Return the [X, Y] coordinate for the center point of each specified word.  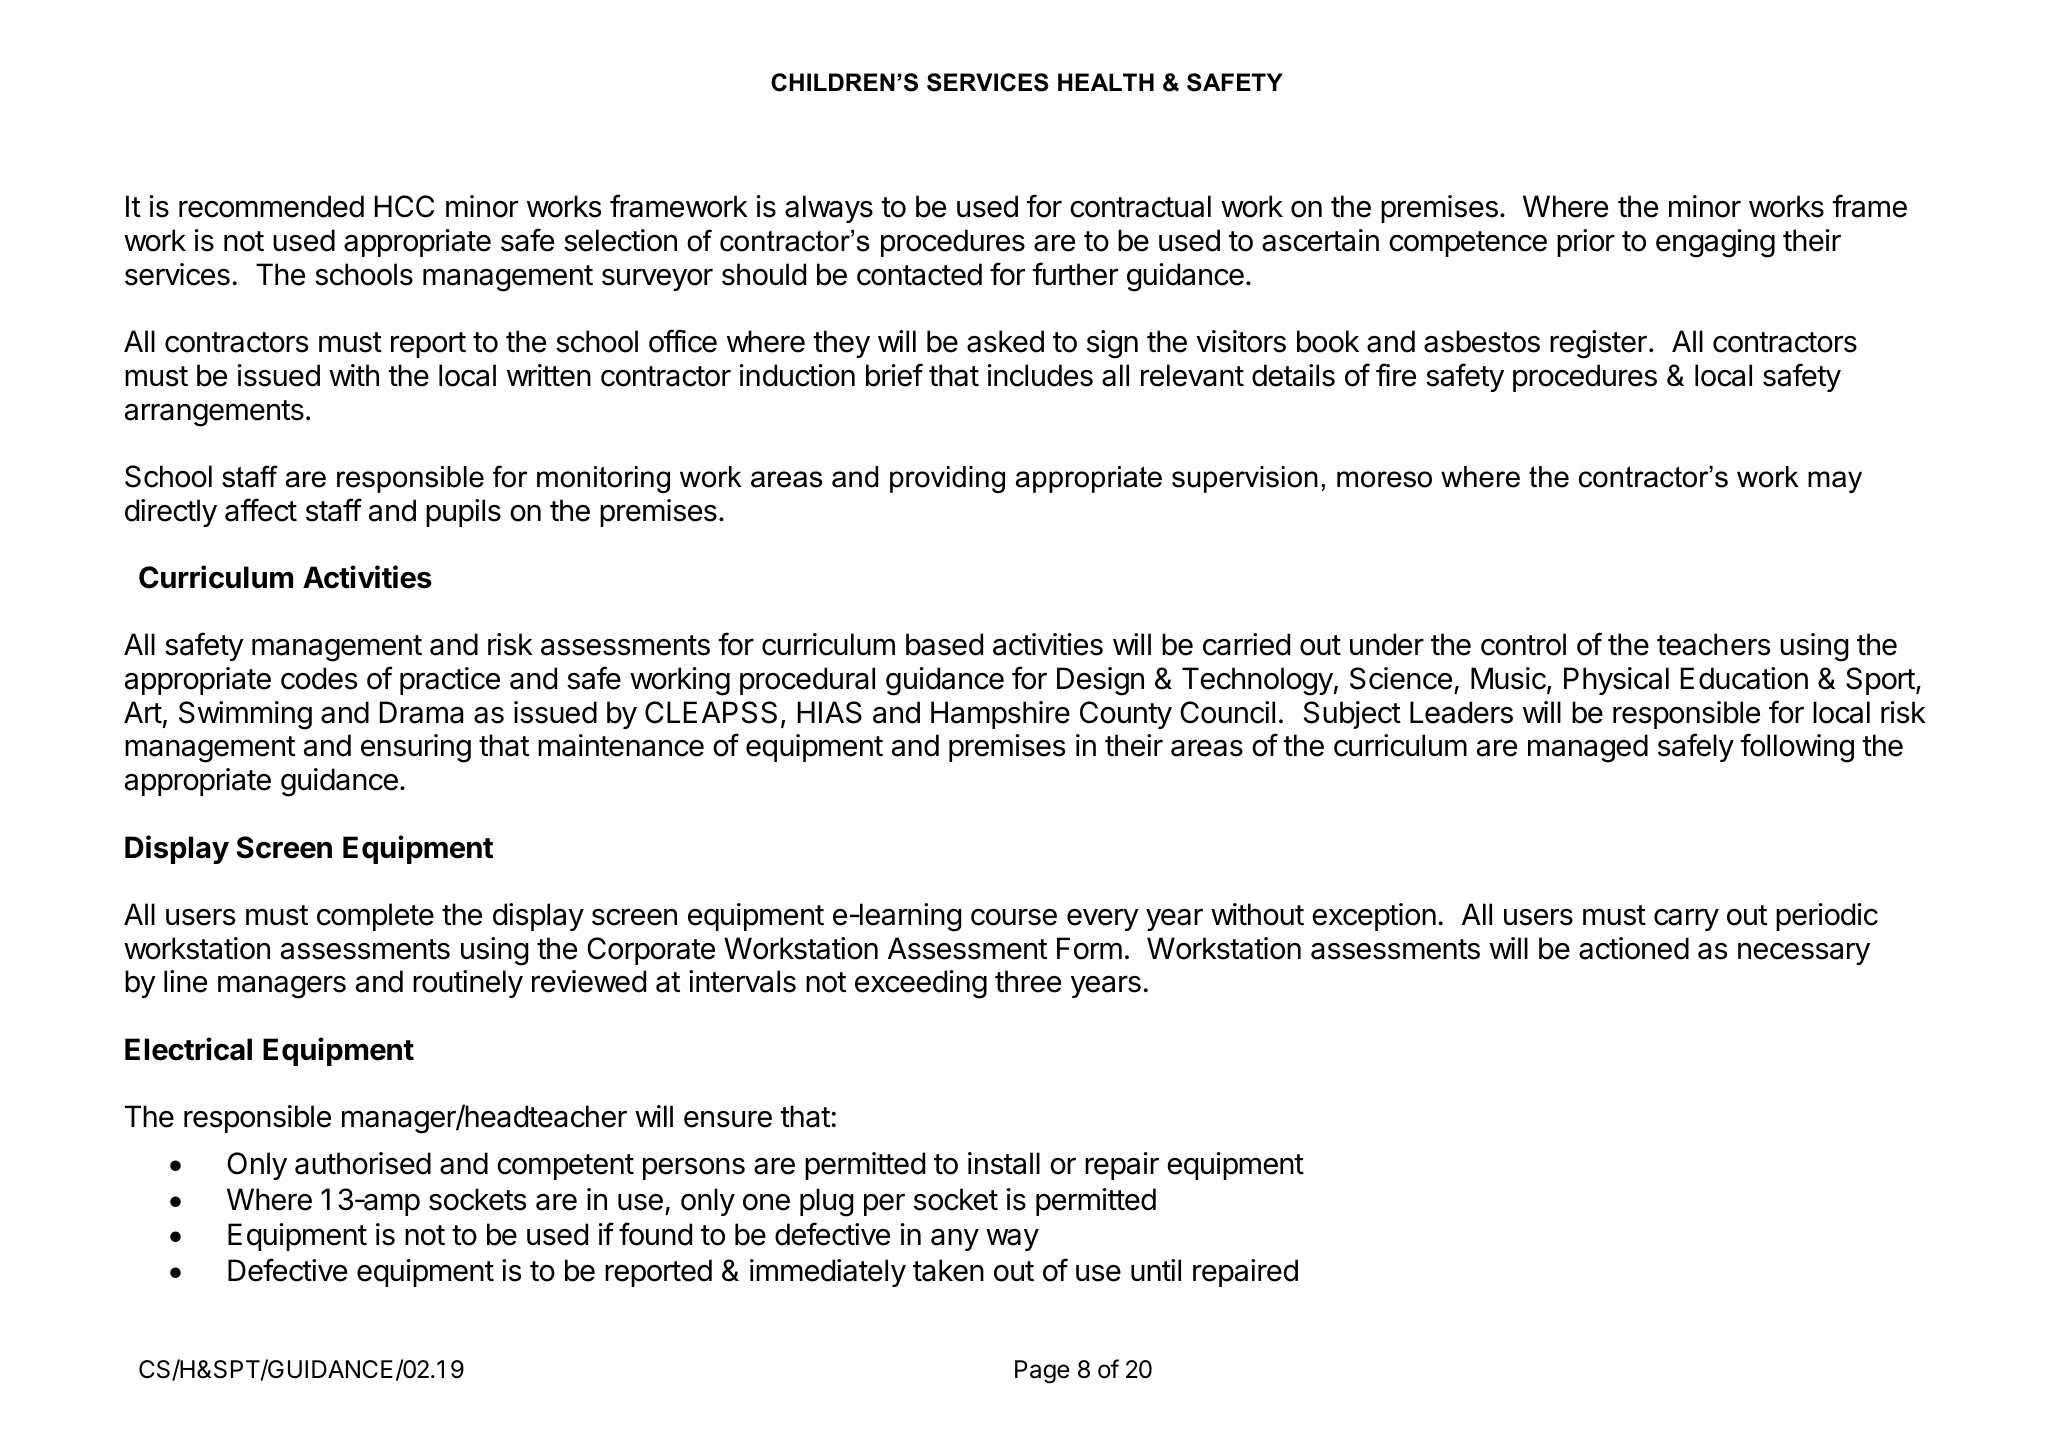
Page [1042, 1372]
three [1028, 981]
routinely [468, 984]
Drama [421, 712]
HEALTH [1106, 82]
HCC [404, 206]
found [655, 1234]
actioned [1634, 948]
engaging [1715, 243]
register [1598, 344]
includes [1040, 375]
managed [1588, 748]
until [1156, 1270]
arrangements [214, 413]
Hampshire [1000, 715]
